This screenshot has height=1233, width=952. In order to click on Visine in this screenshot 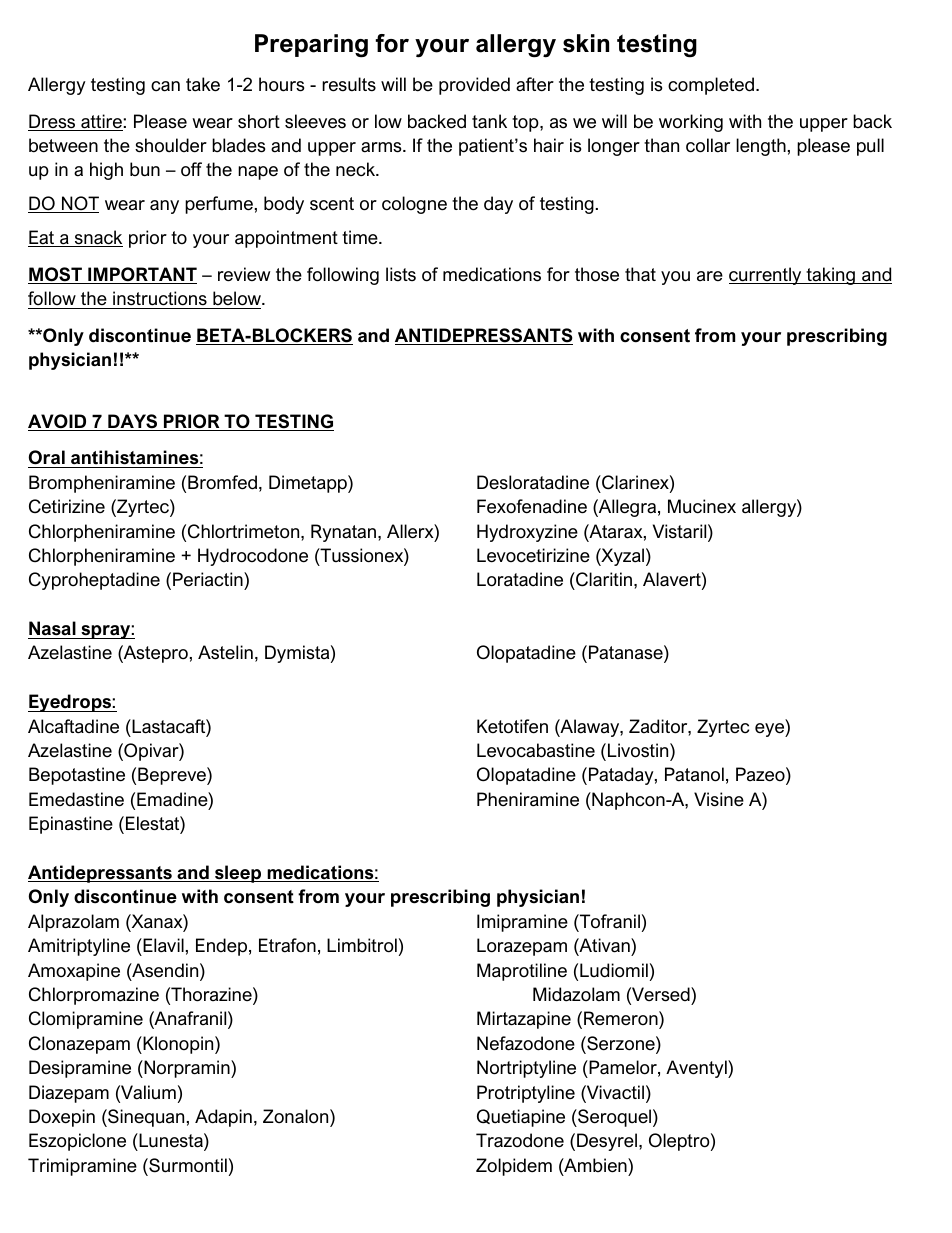, I will do `click(719, 799)`.
